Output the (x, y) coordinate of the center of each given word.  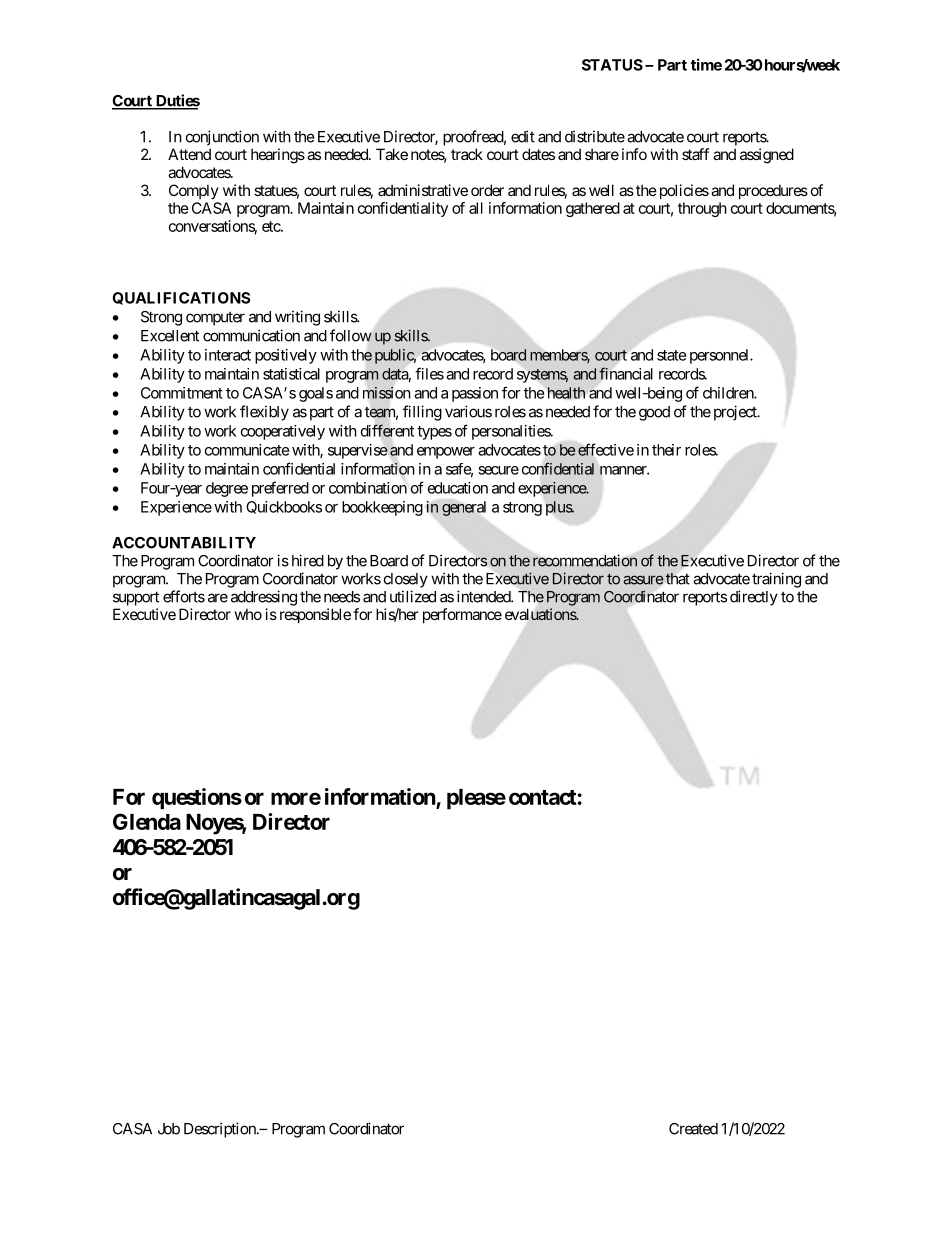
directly (754, 598)
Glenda (147, 821)
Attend (189, 154)
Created (693, 1129)
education (458, 488)
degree (227, 489)
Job (169, 1129)
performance (462, 615)
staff (695, 154)
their (666, 450)
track (467, 154)
